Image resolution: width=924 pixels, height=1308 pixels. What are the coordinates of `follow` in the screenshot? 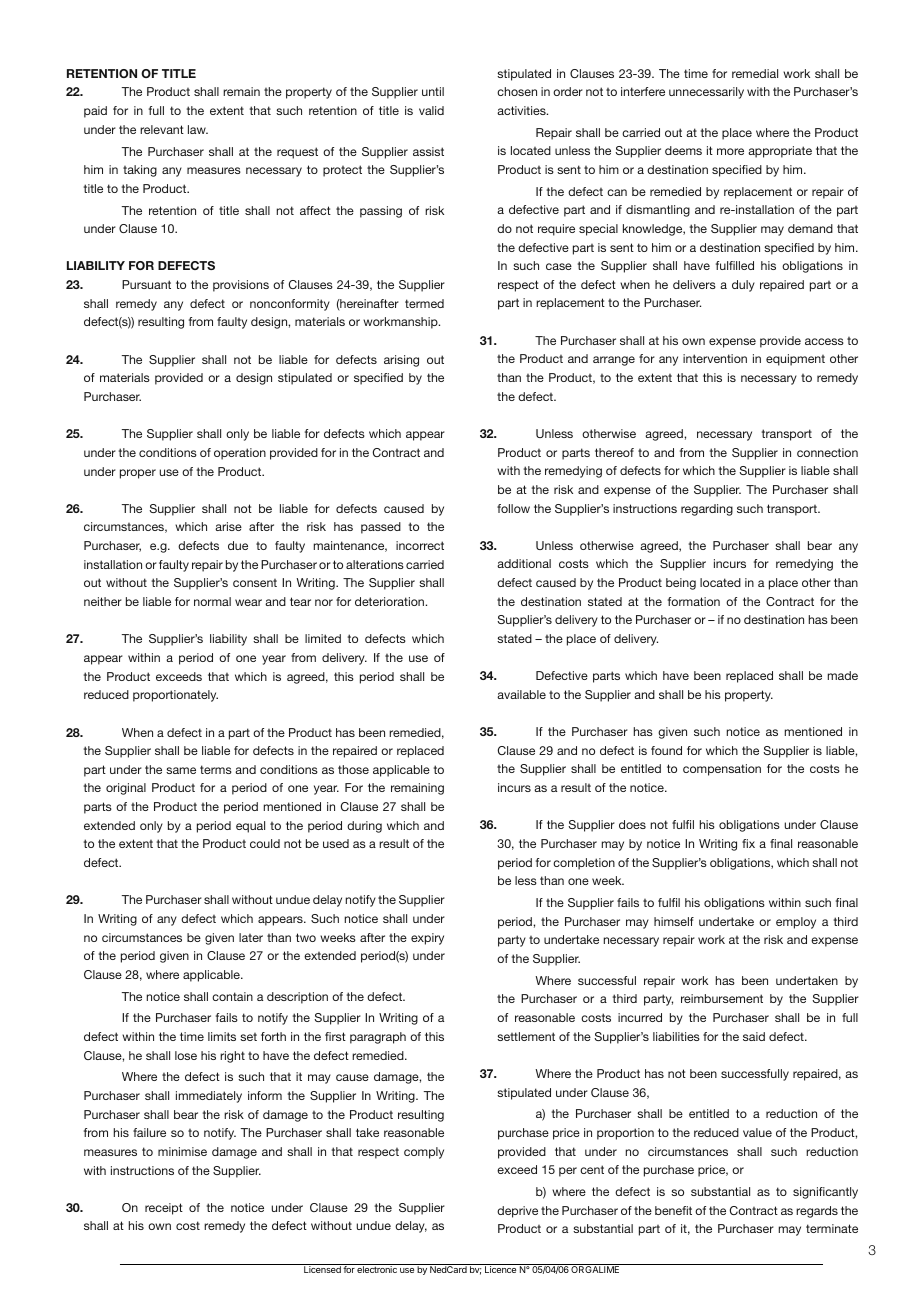 It's located at (513, 508).
